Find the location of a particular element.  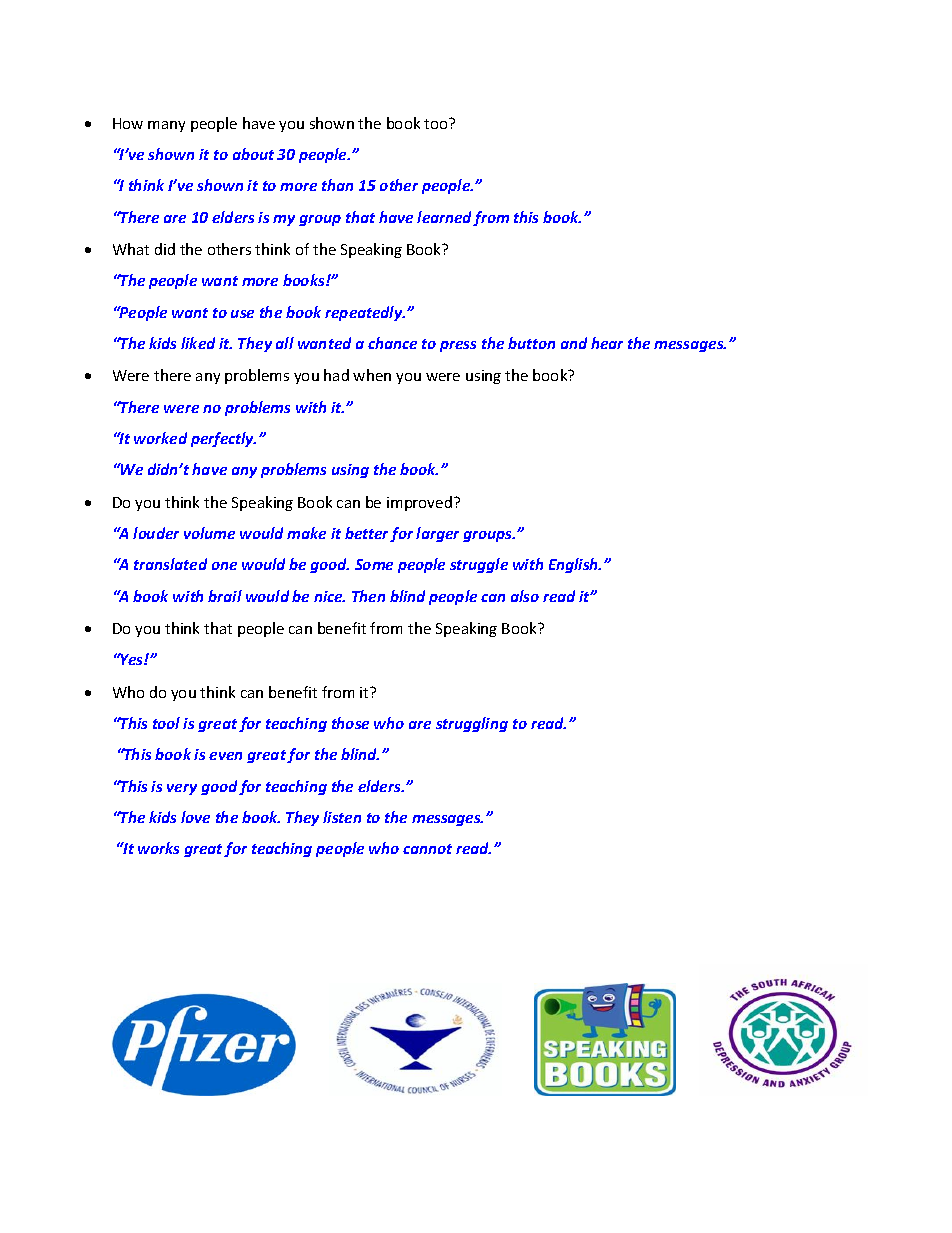

also is located at coordinates (525, 596).
